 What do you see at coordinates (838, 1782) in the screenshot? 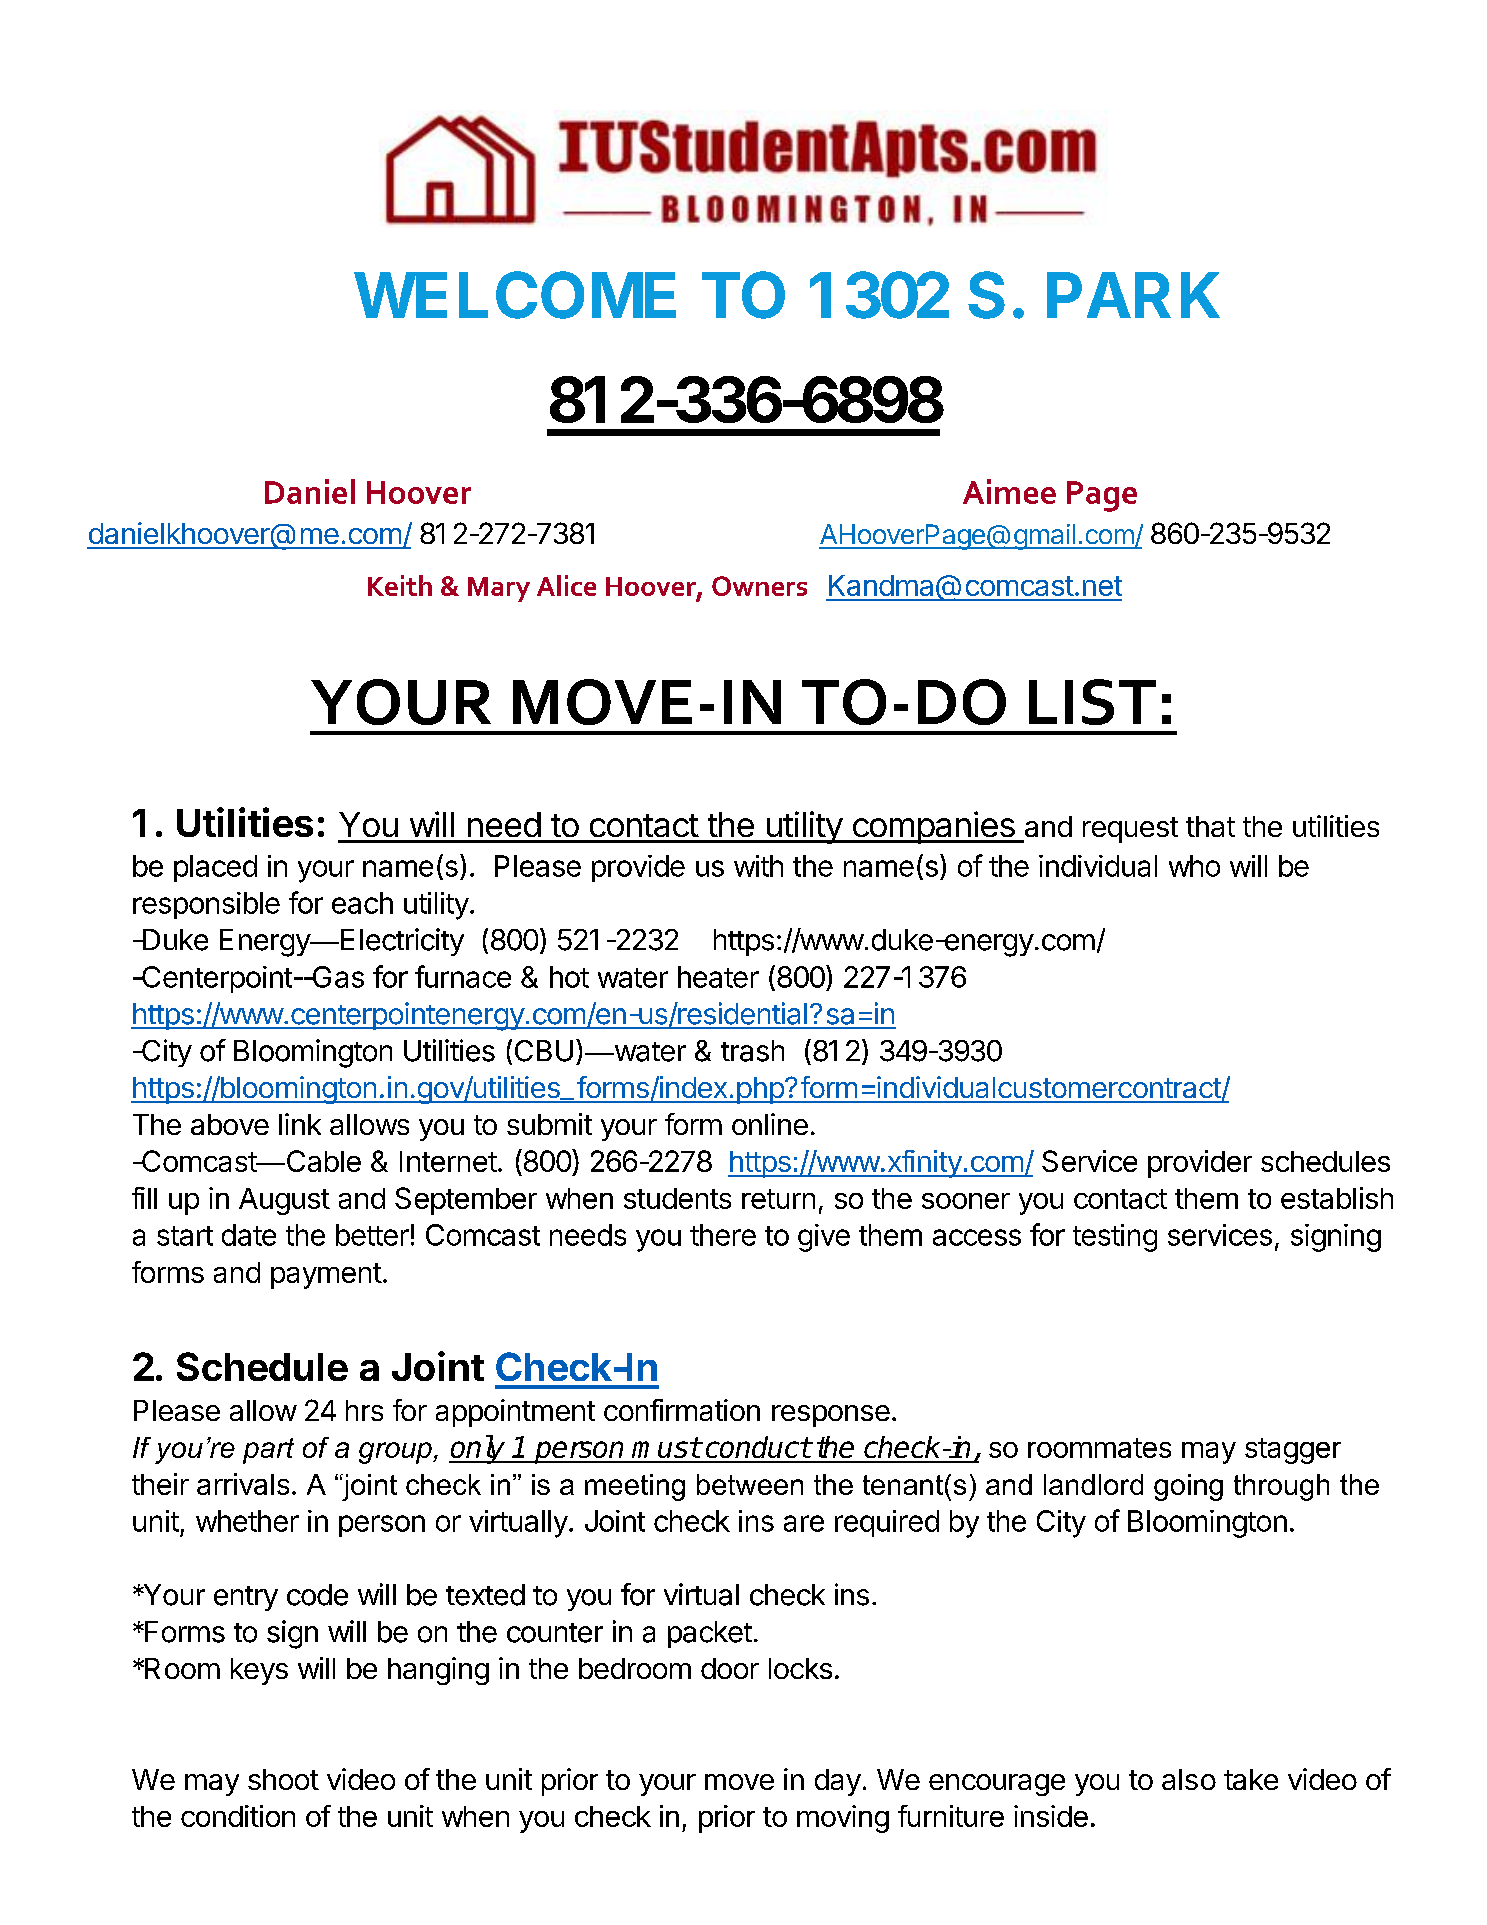
I see `day` at bounding box center [838, 1782].
